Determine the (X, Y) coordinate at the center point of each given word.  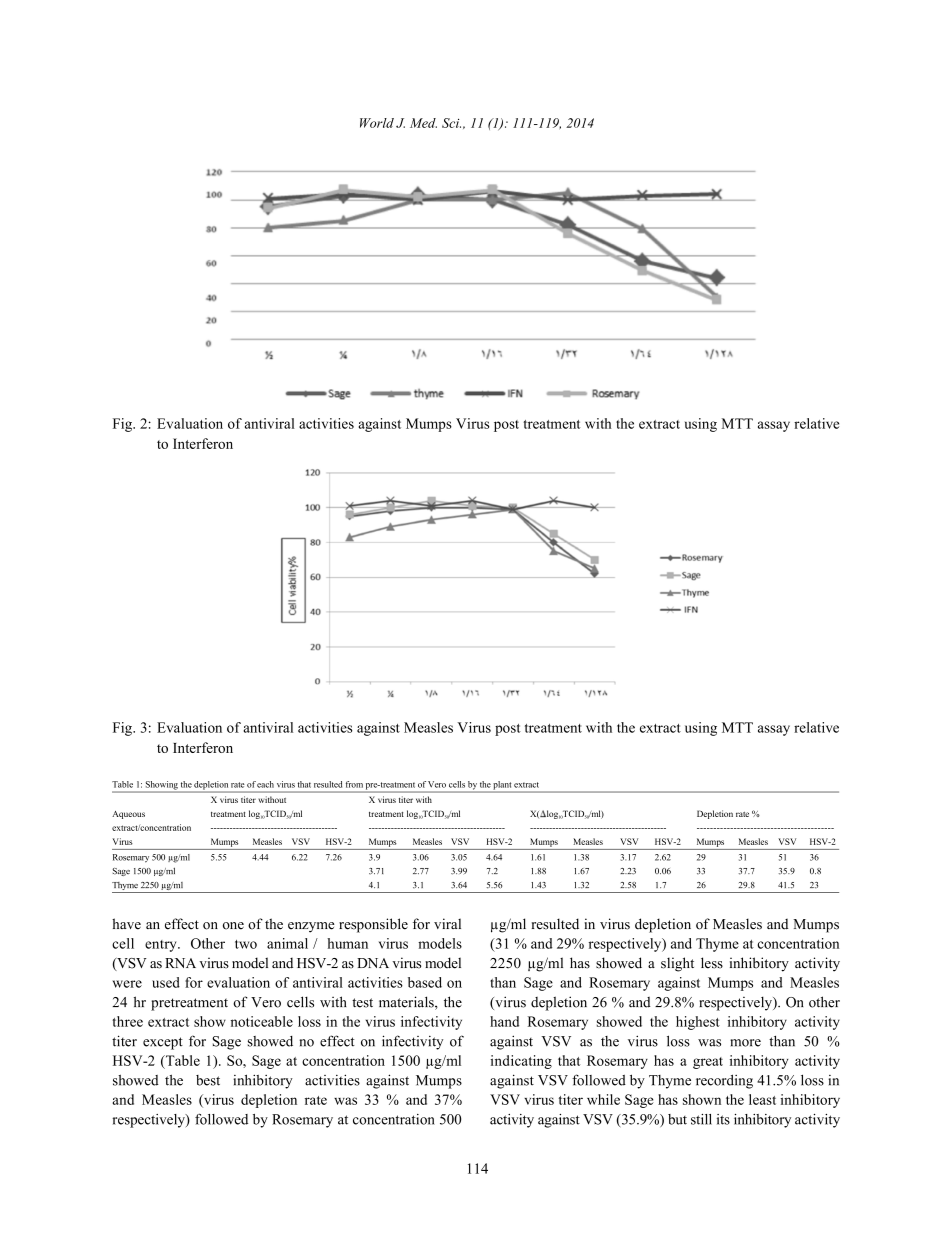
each (265, 784)
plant (502, 786)
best (208, 1080)
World (377, 123)
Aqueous (128, 815)
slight (677, 964)
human (347, 943)
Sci (451, 123)
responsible (373, 925)
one (233, 926)
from (354, 784)
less (712, 963)
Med (423, 123)
